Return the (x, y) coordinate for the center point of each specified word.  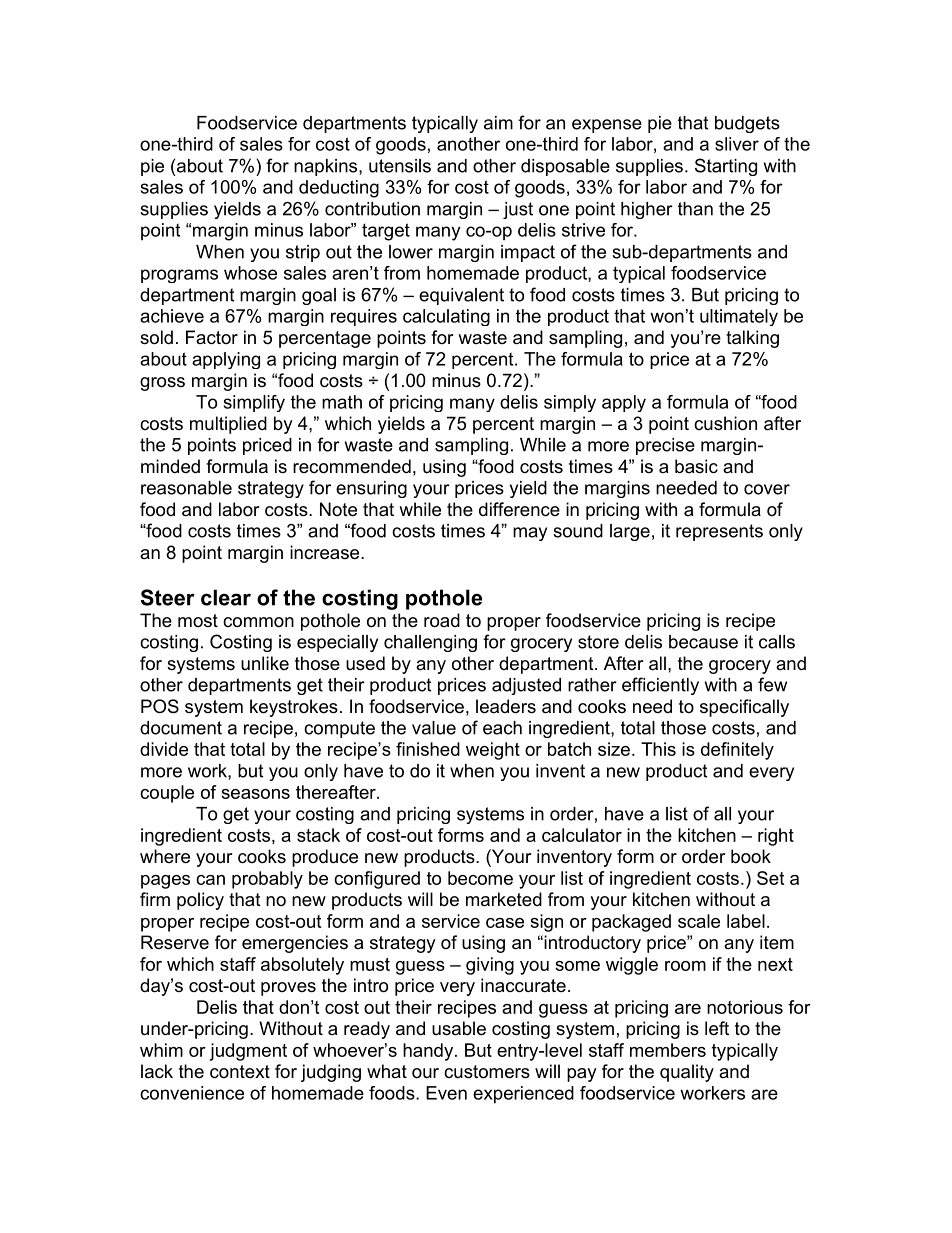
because (703, 642)
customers (487, 1072)
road (442, 620)
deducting (339, 189)
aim (498, 123)
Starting (726, 167)
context (240, 1072)
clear (226, 597)
